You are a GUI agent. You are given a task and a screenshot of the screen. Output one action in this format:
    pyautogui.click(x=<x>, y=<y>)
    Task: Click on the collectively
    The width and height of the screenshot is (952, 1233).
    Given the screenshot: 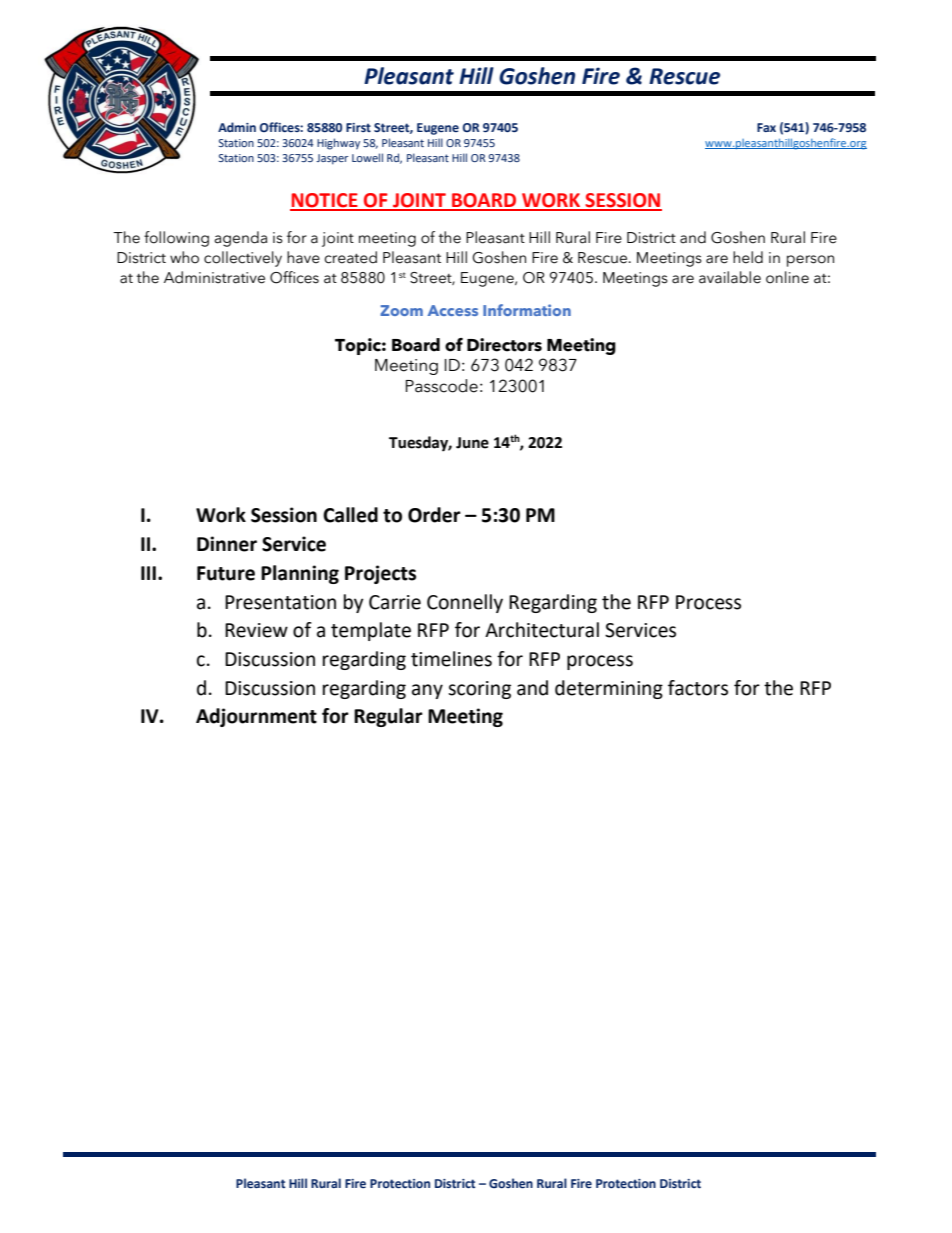 What is the action you would take?
    pyautogui.click(x=243, y=259)
